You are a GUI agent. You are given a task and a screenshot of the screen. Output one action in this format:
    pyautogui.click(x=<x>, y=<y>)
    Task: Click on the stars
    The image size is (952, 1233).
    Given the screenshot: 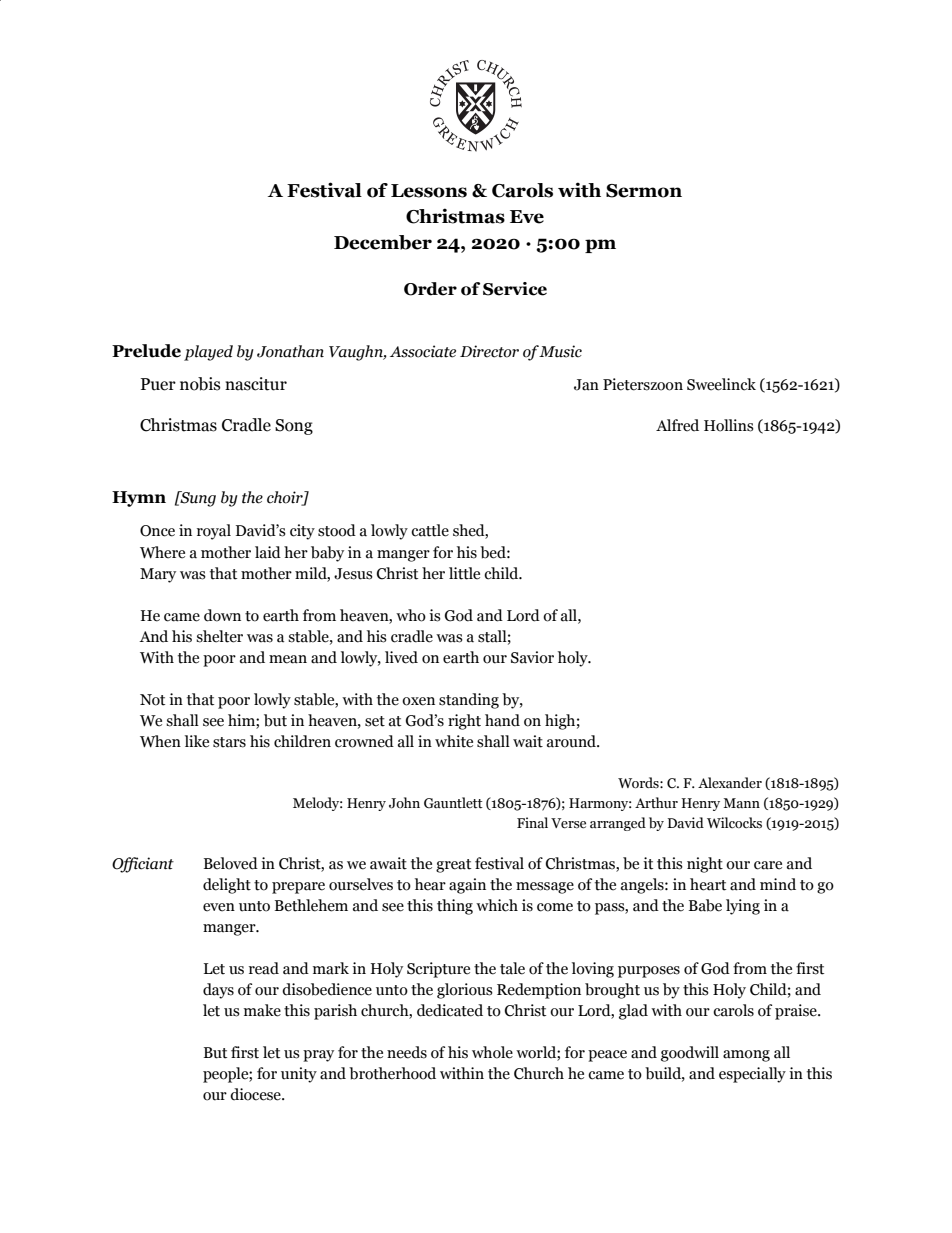 What is the action you would take?
    pyautogui.click(x=229, y=742)
